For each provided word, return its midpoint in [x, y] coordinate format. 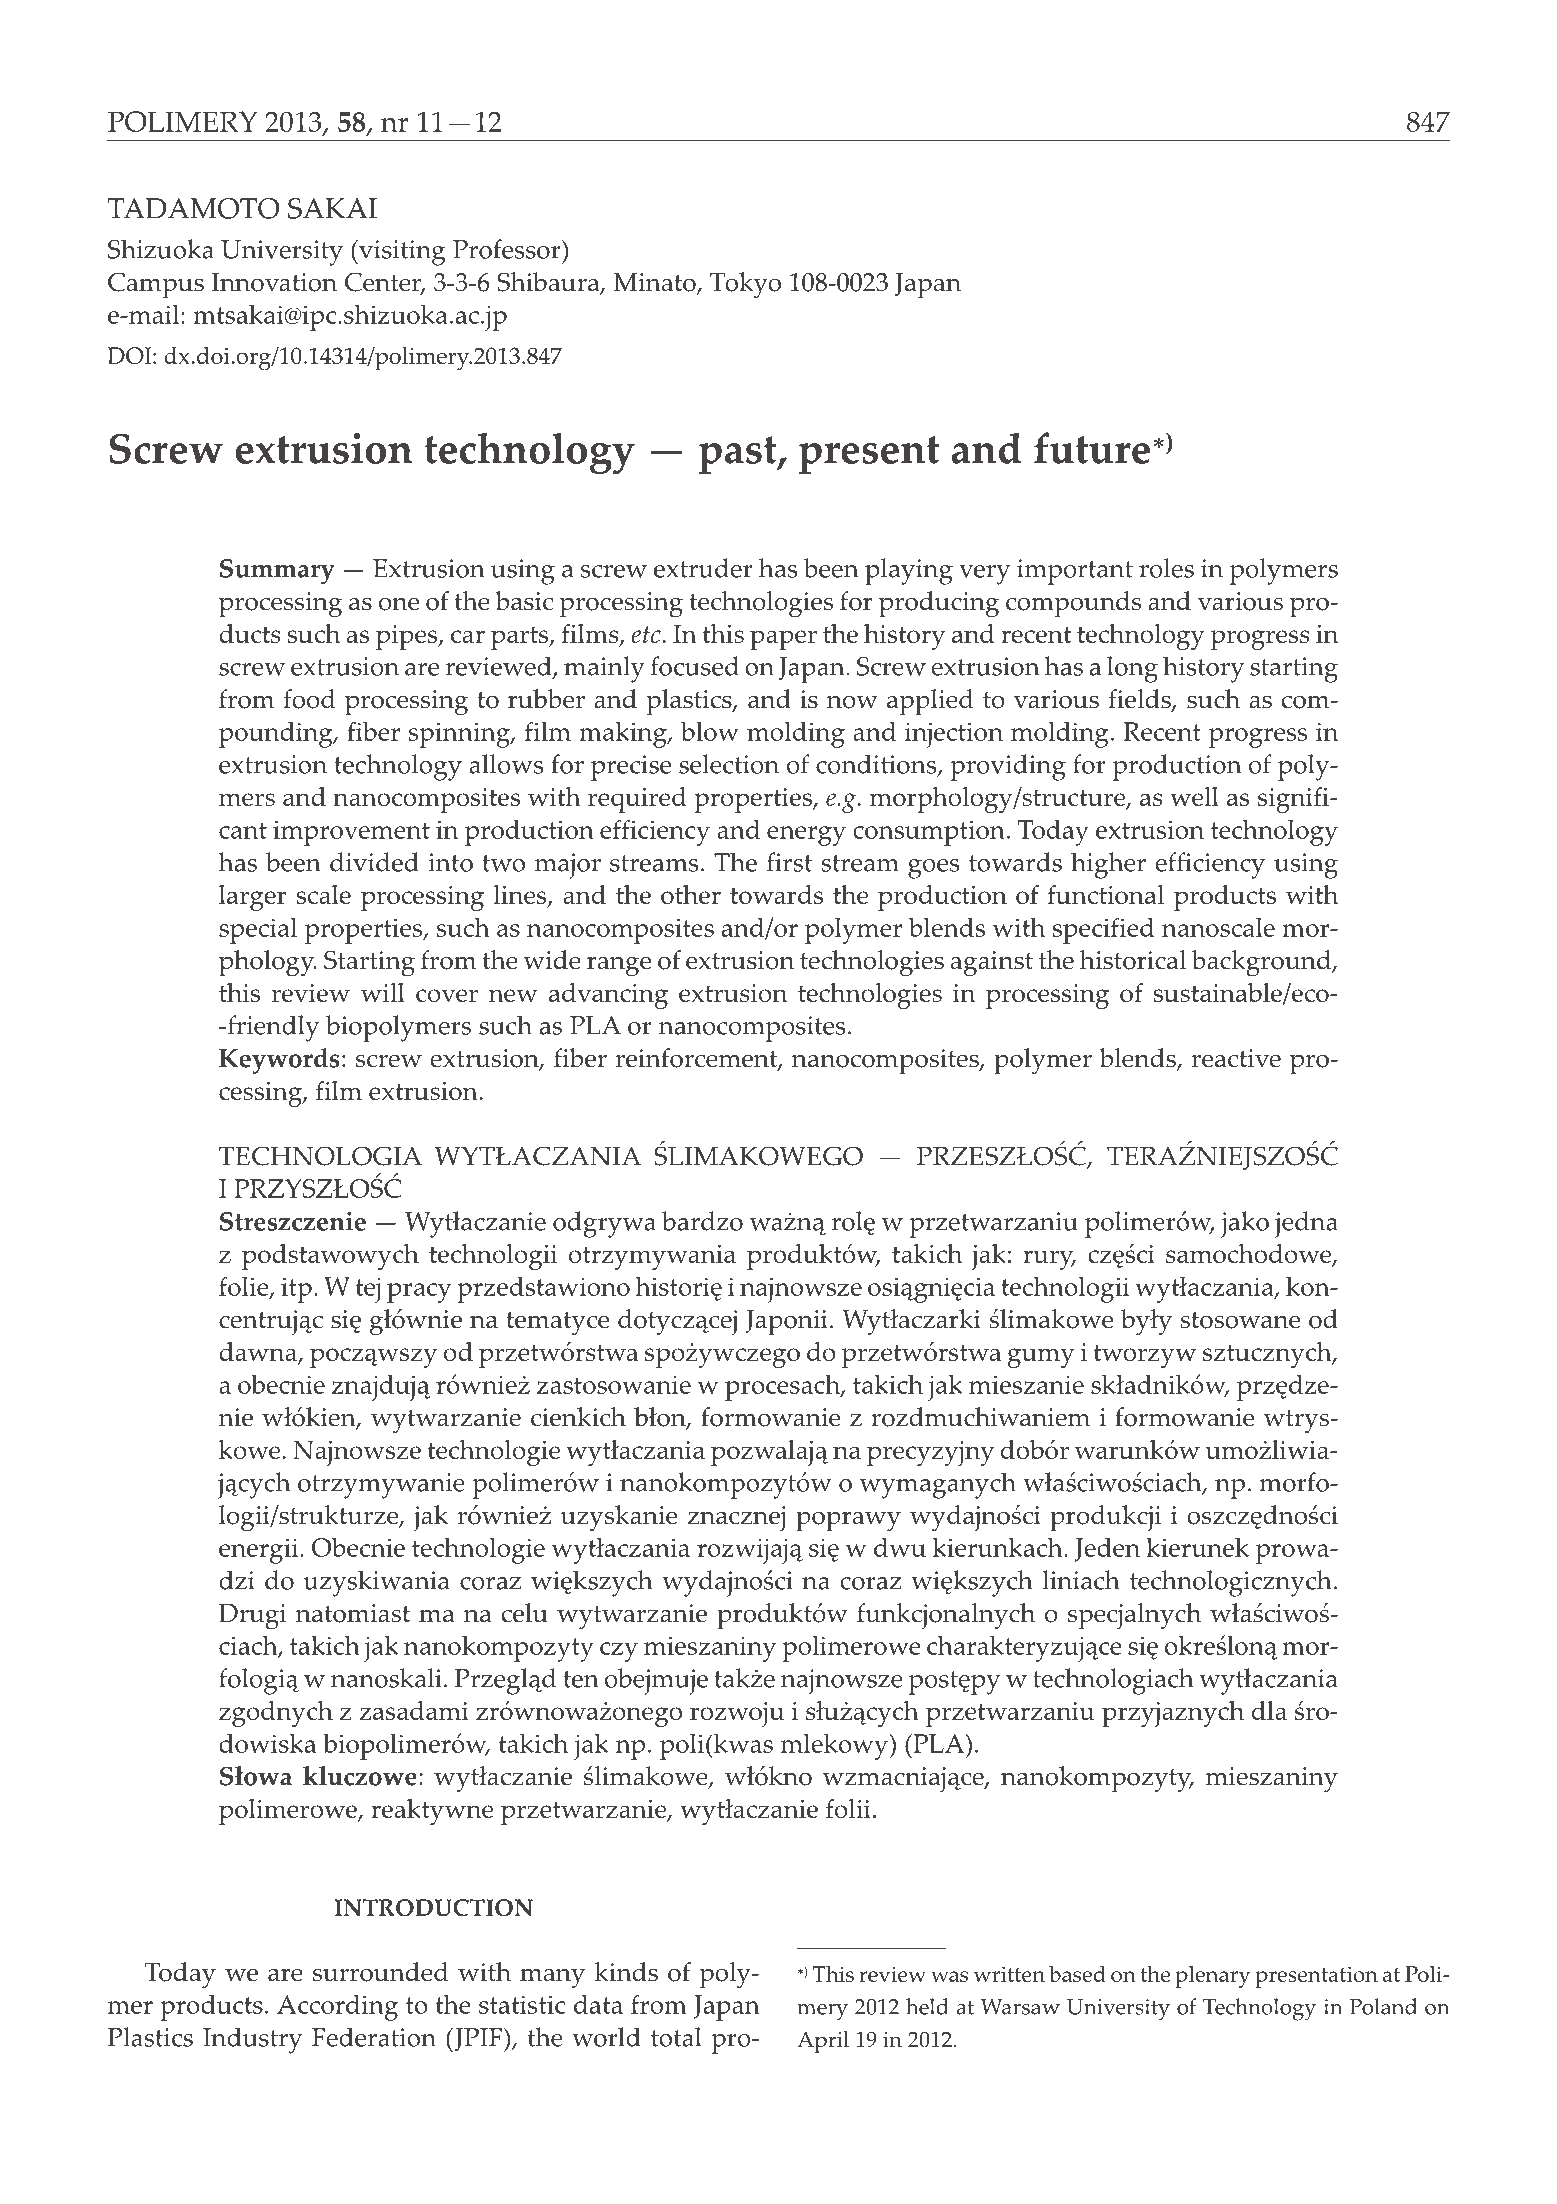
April [823, 2042]
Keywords [279, 1061]
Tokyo [745, 285]
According [337, 2008]
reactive [1236, 1058]
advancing [608, 996]
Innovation [274, 282]
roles [1166, 568]
